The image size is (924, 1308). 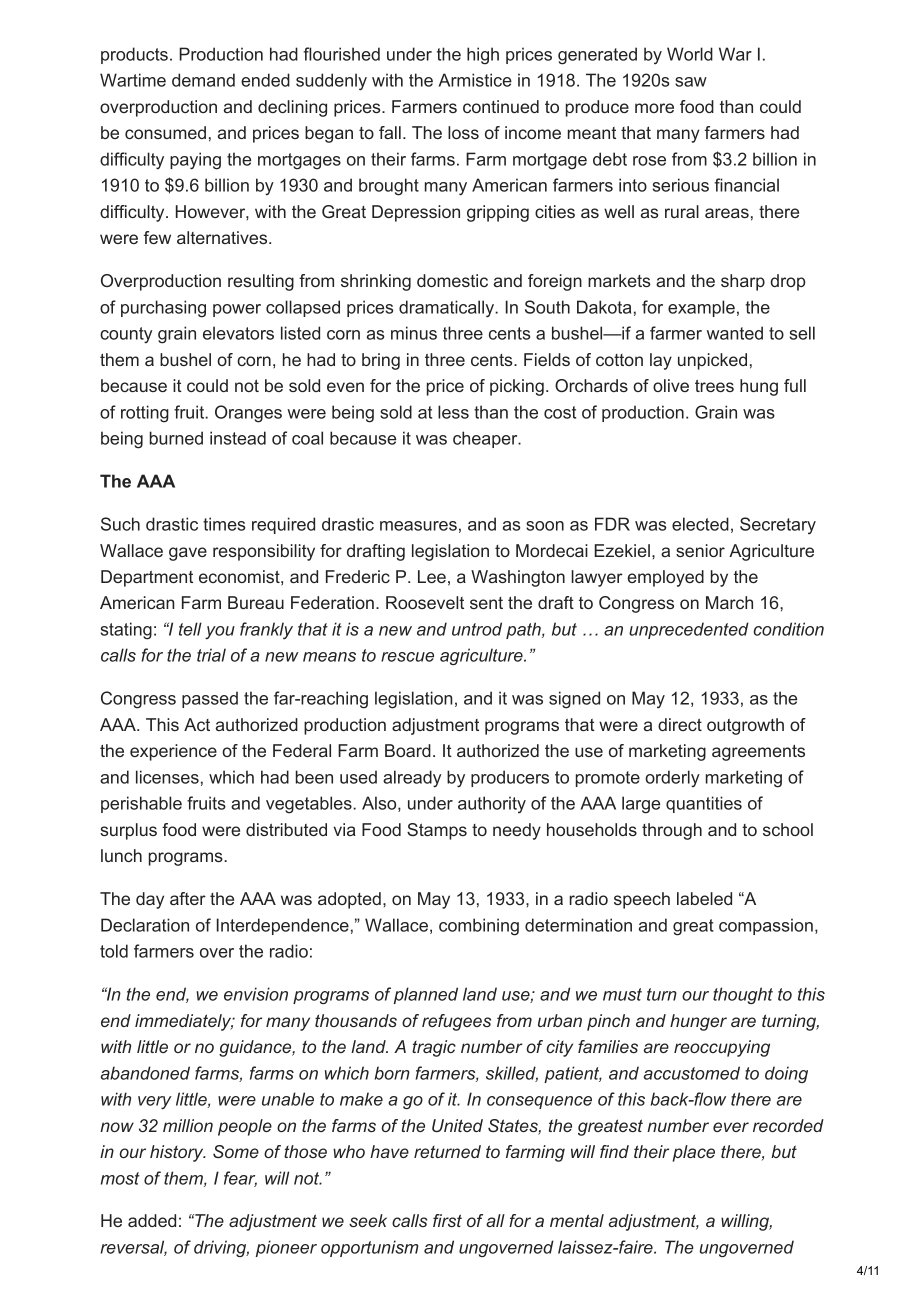 I want to click on demand, so click(x=203, y=80).
